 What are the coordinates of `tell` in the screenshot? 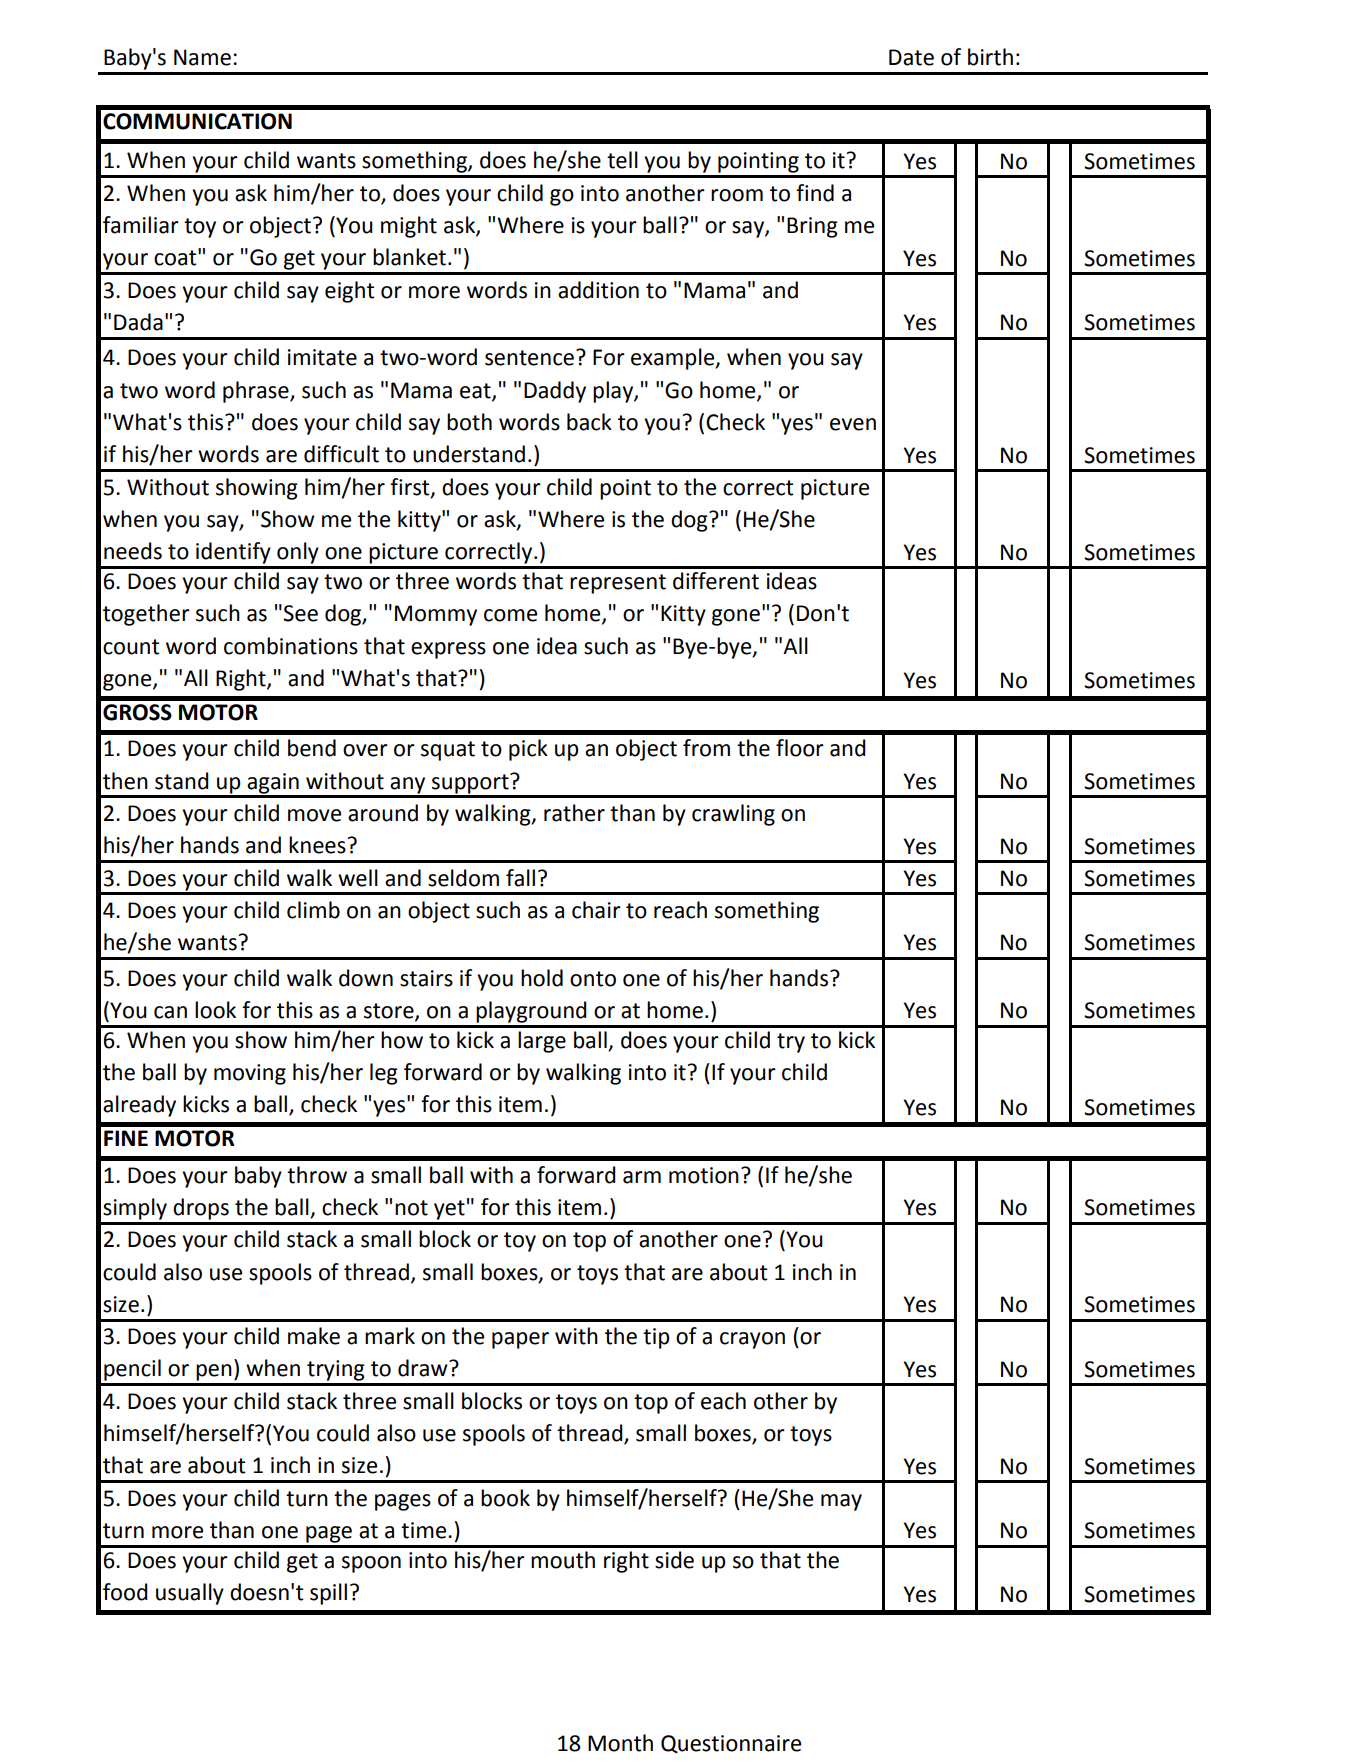 It's located at (622, 160).
